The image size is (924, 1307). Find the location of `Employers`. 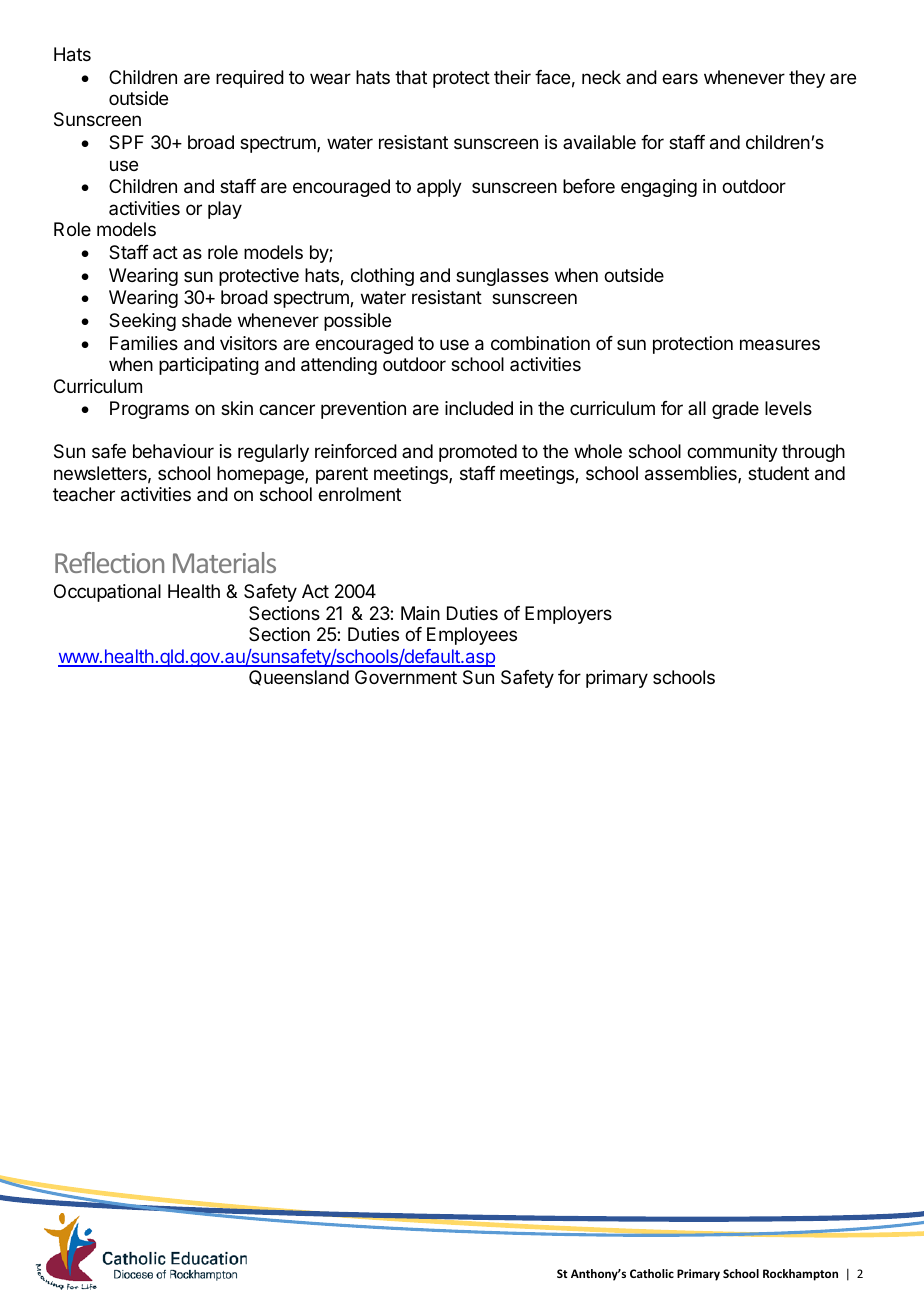

Employers is located at coordinates (568, 615).
